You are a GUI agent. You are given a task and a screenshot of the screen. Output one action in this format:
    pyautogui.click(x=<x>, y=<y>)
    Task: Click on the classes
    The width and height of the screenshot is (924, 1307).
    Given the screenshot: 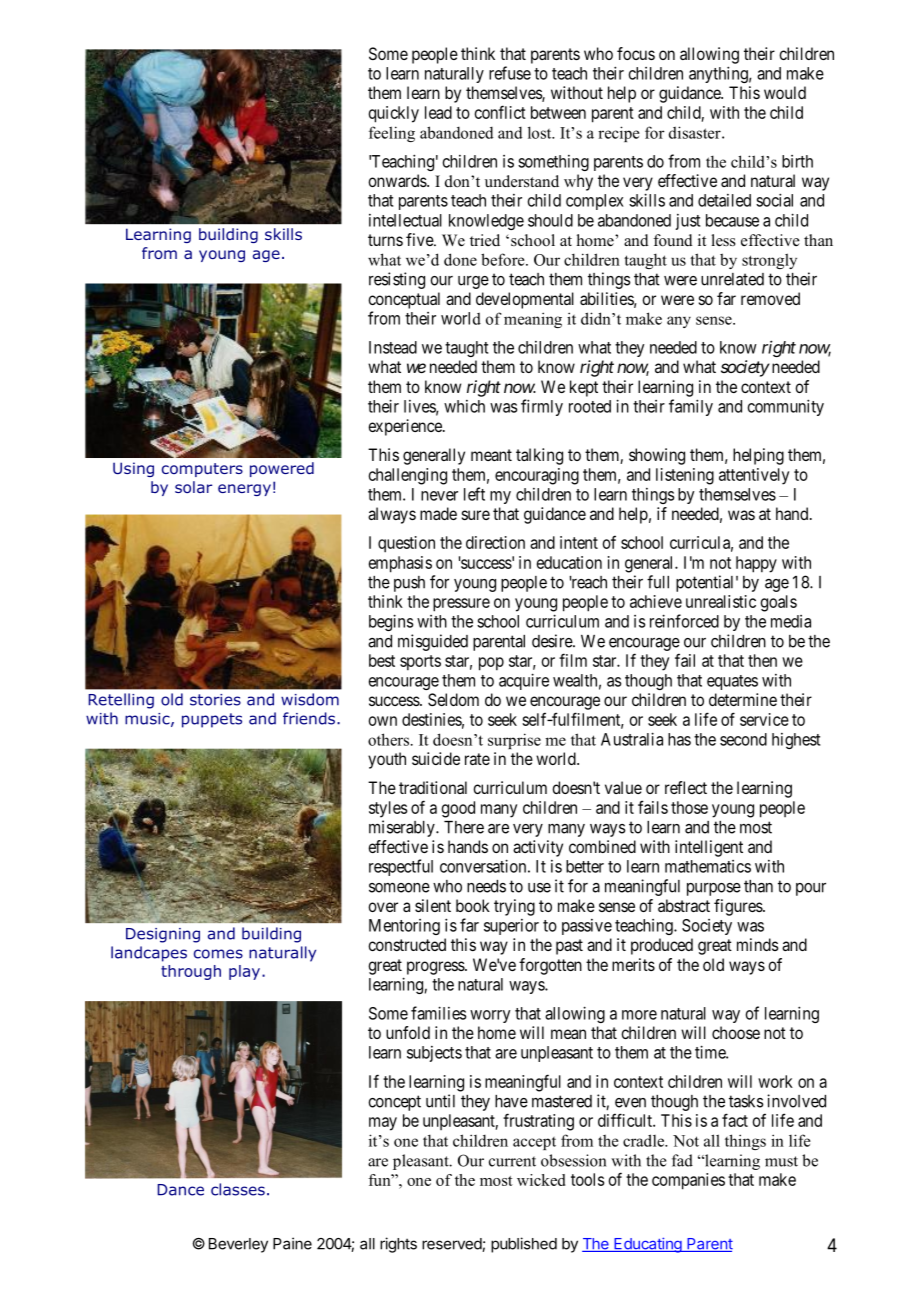 What is the action you would take?
    pyautogui.click(x=238, y=1189)
